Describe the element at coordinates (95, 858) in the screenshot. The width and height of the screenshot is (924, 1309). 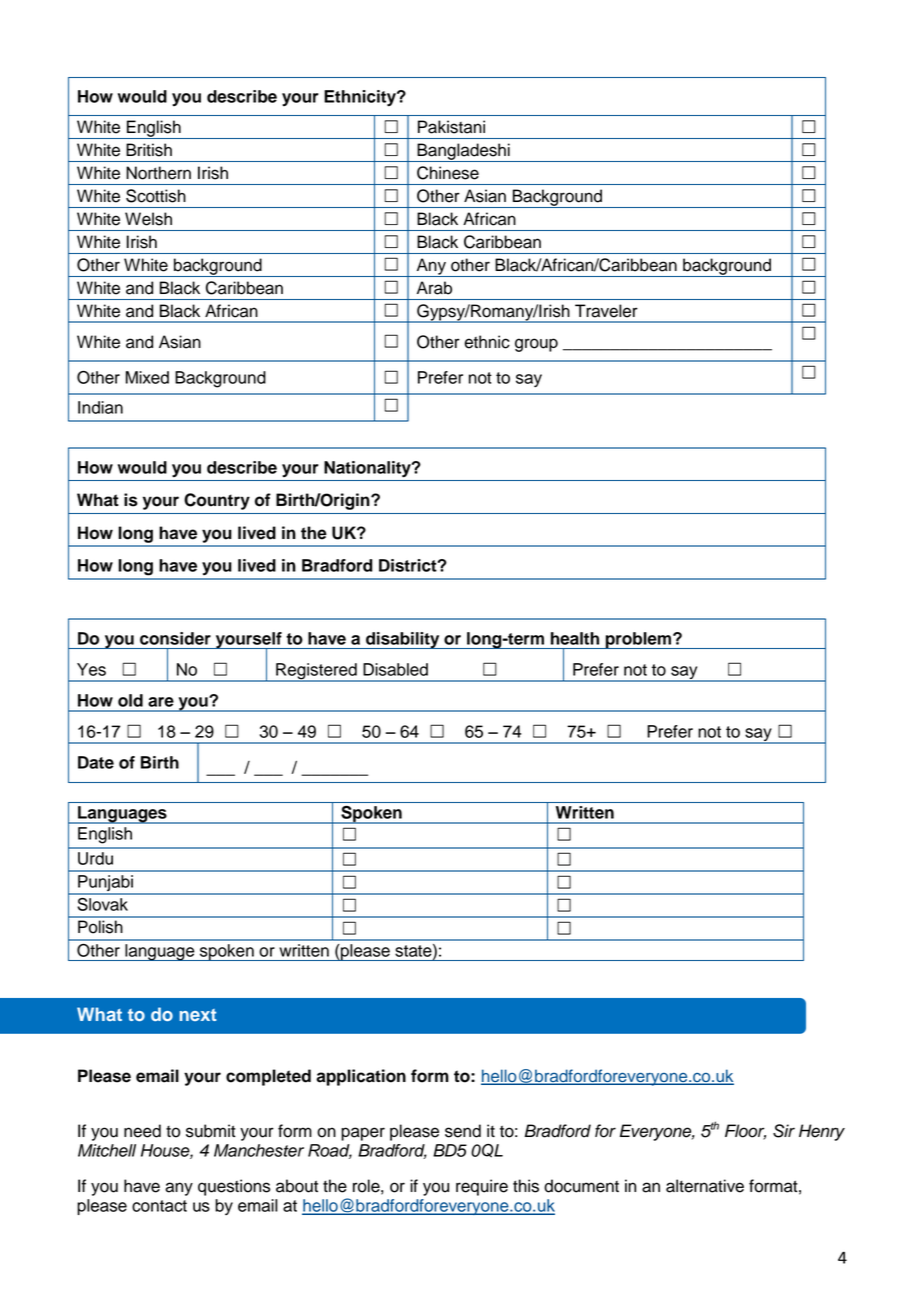
I see `Urdu` at that location.
